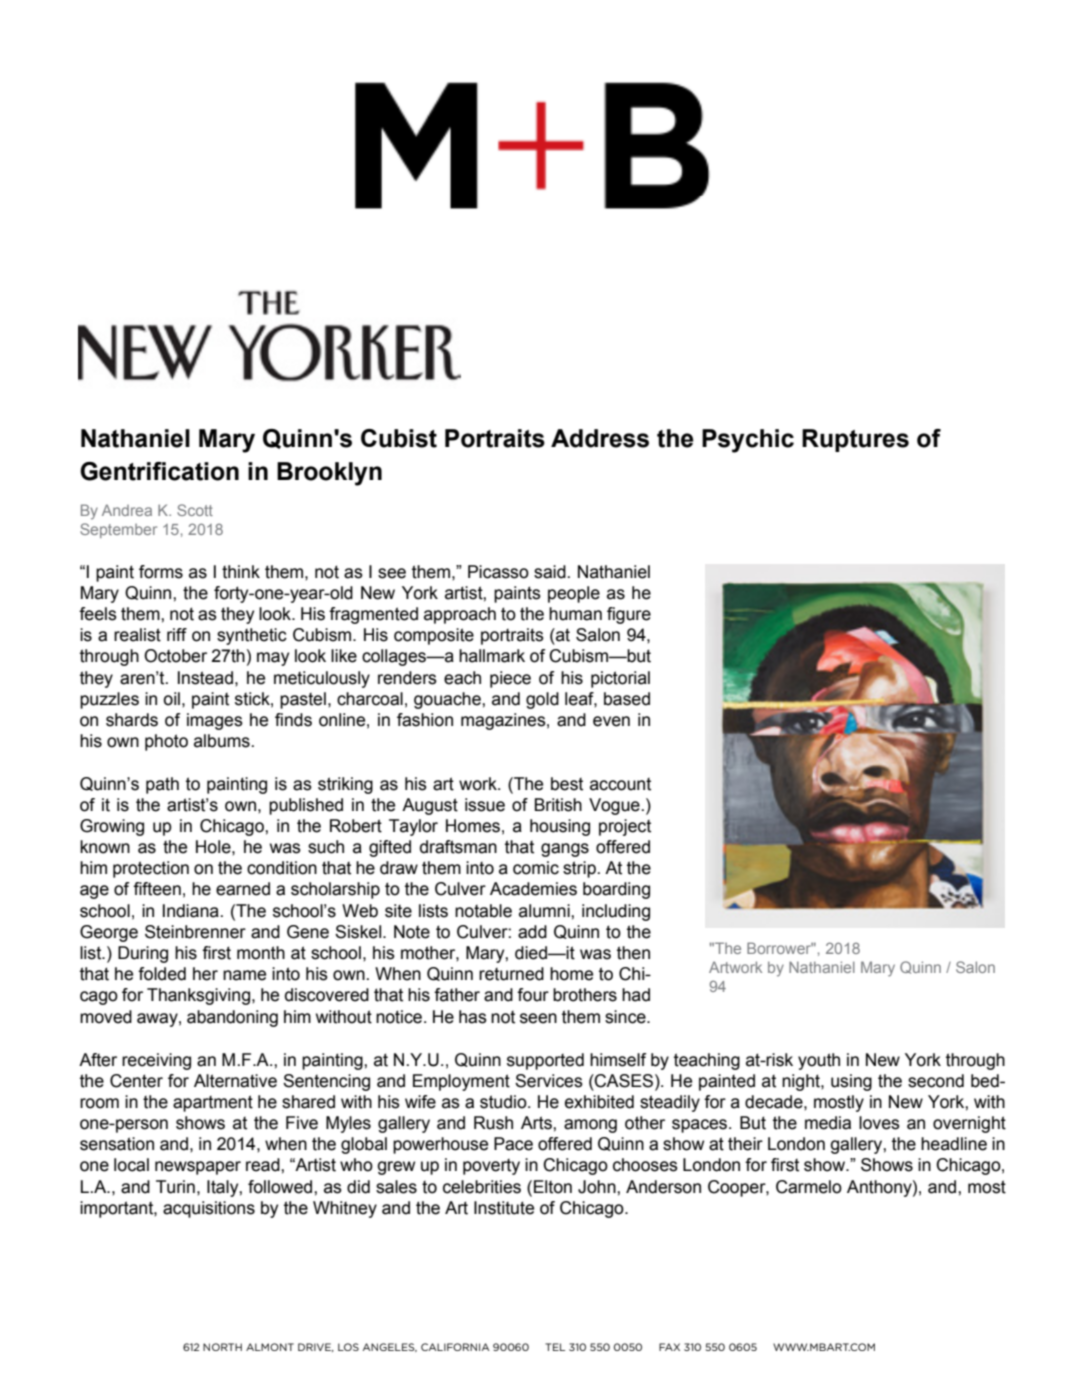  What do you see at coordinates (600, 438) in the screenshot?
I see `Address` at bounding box center [600, 438].
